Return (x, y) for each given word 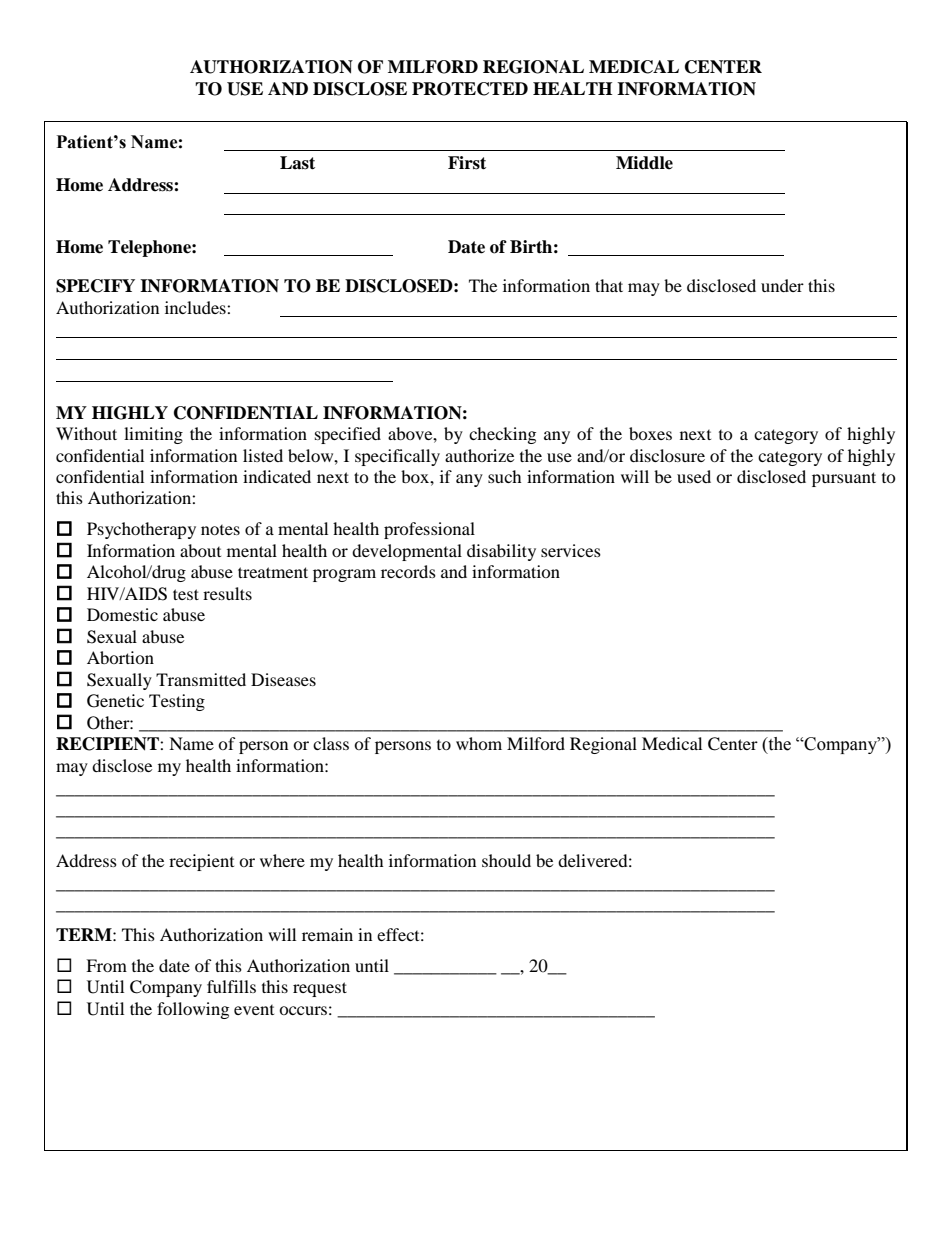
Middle (644, 163)
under (782, 285)
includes (196, 307)
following (193, 1010)
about (200, 550)
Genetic (115, 701)
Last (297, 163)
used (694, 476)
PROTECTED (470, 89)
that (609, 285)
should (506, 860)
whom (479, 743)
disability (501, 552)
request (320, 989)
